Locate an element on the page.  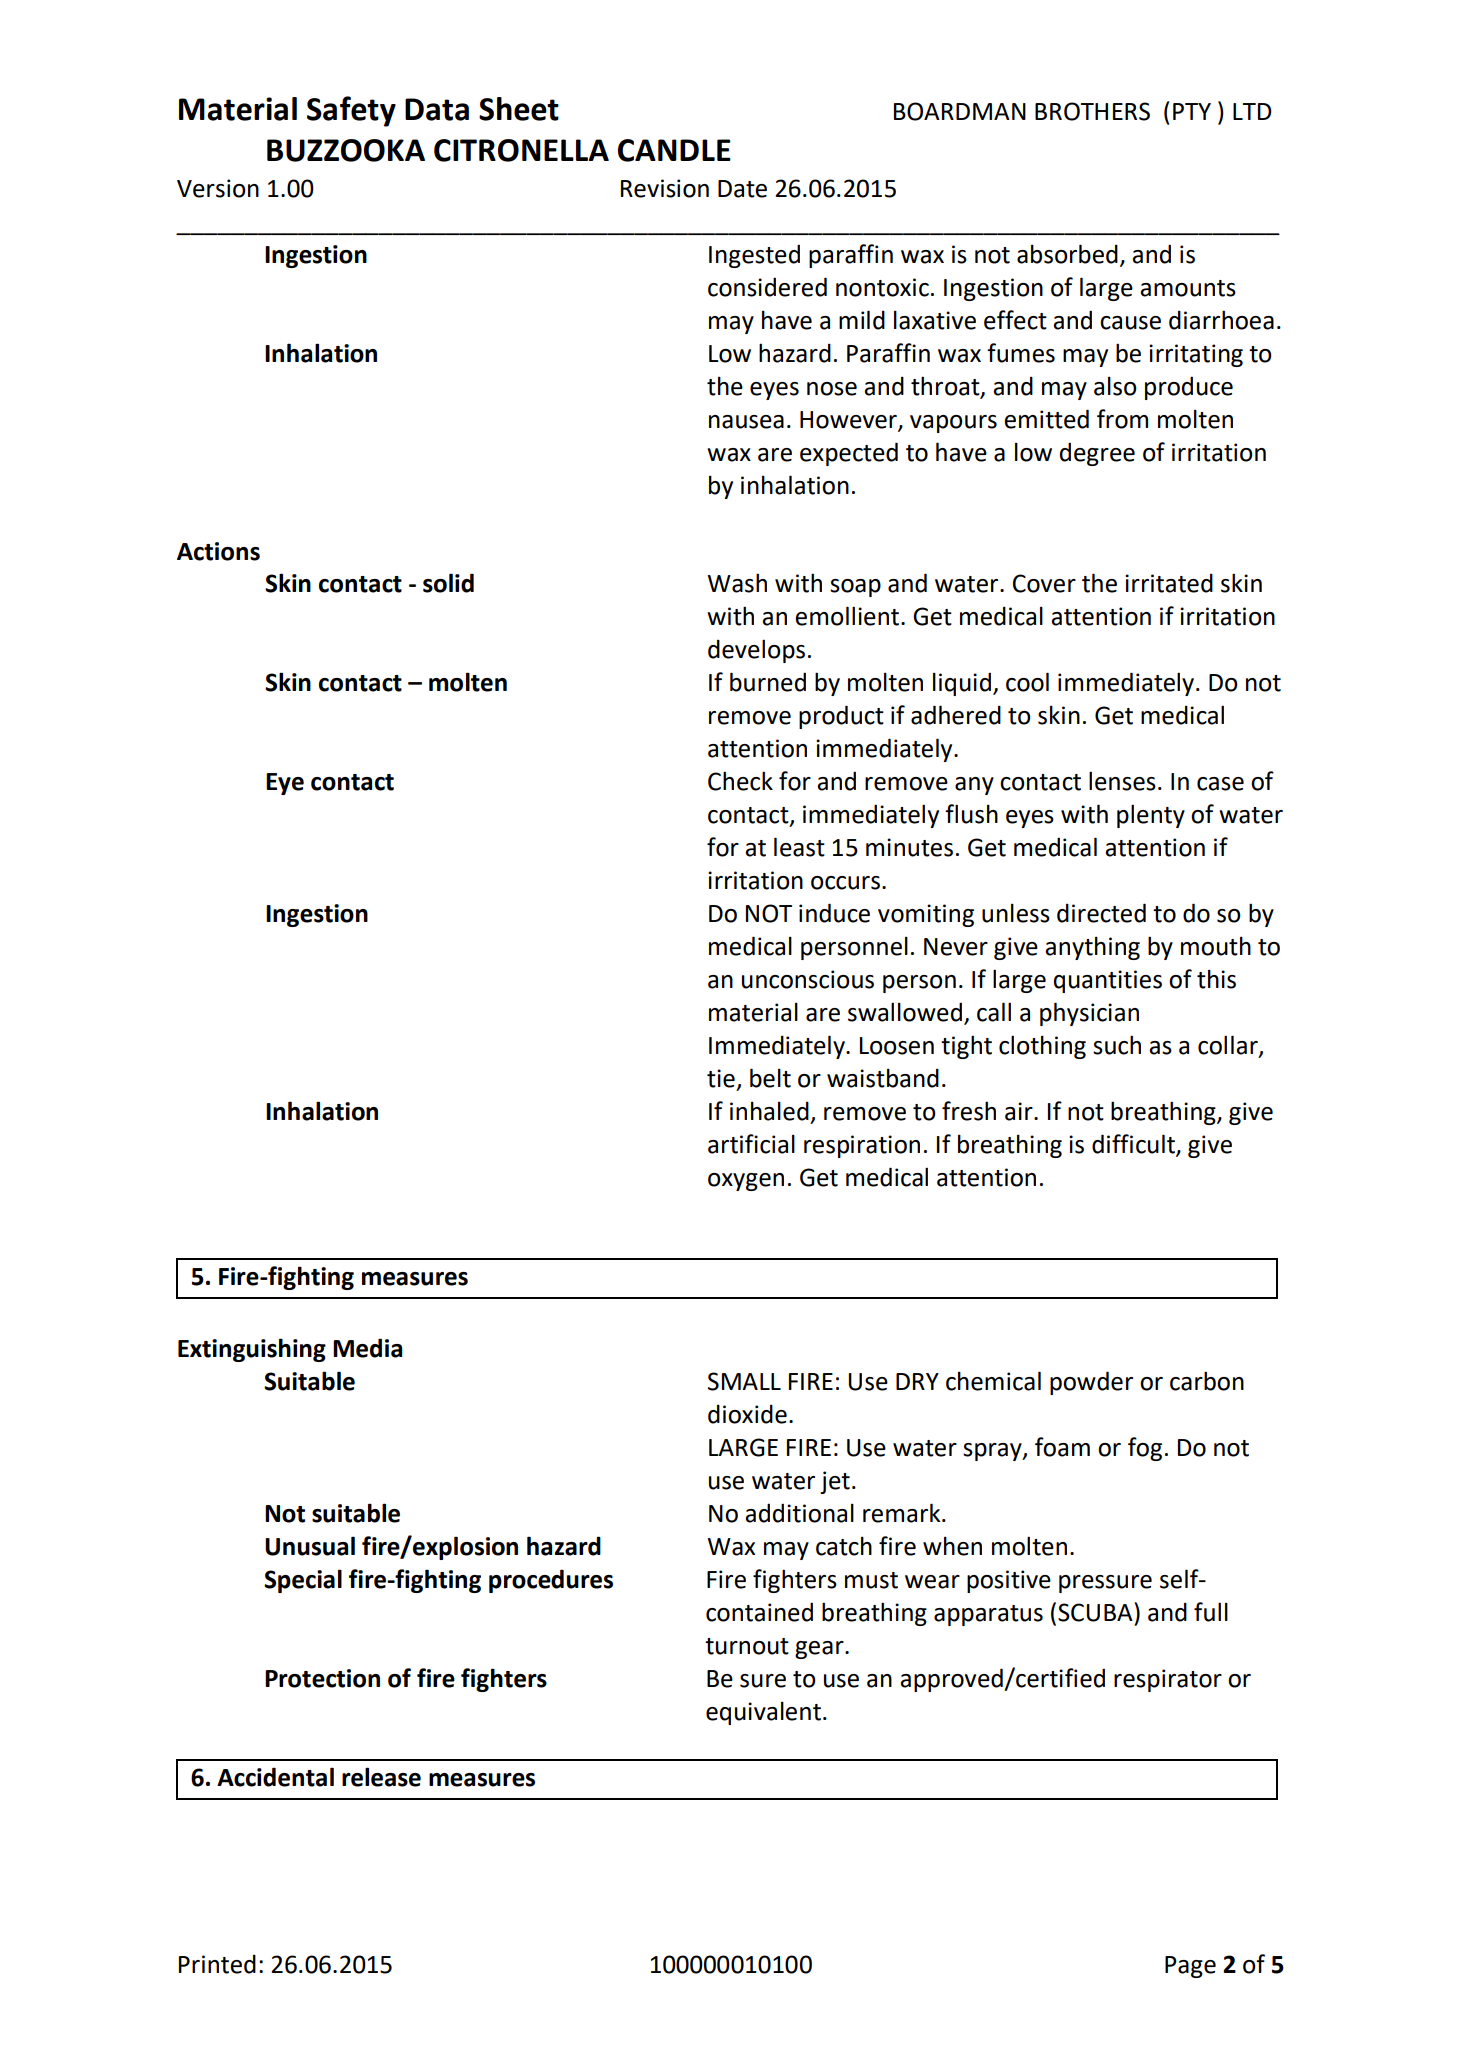
lenses is located at coordinates (1122, 781).
